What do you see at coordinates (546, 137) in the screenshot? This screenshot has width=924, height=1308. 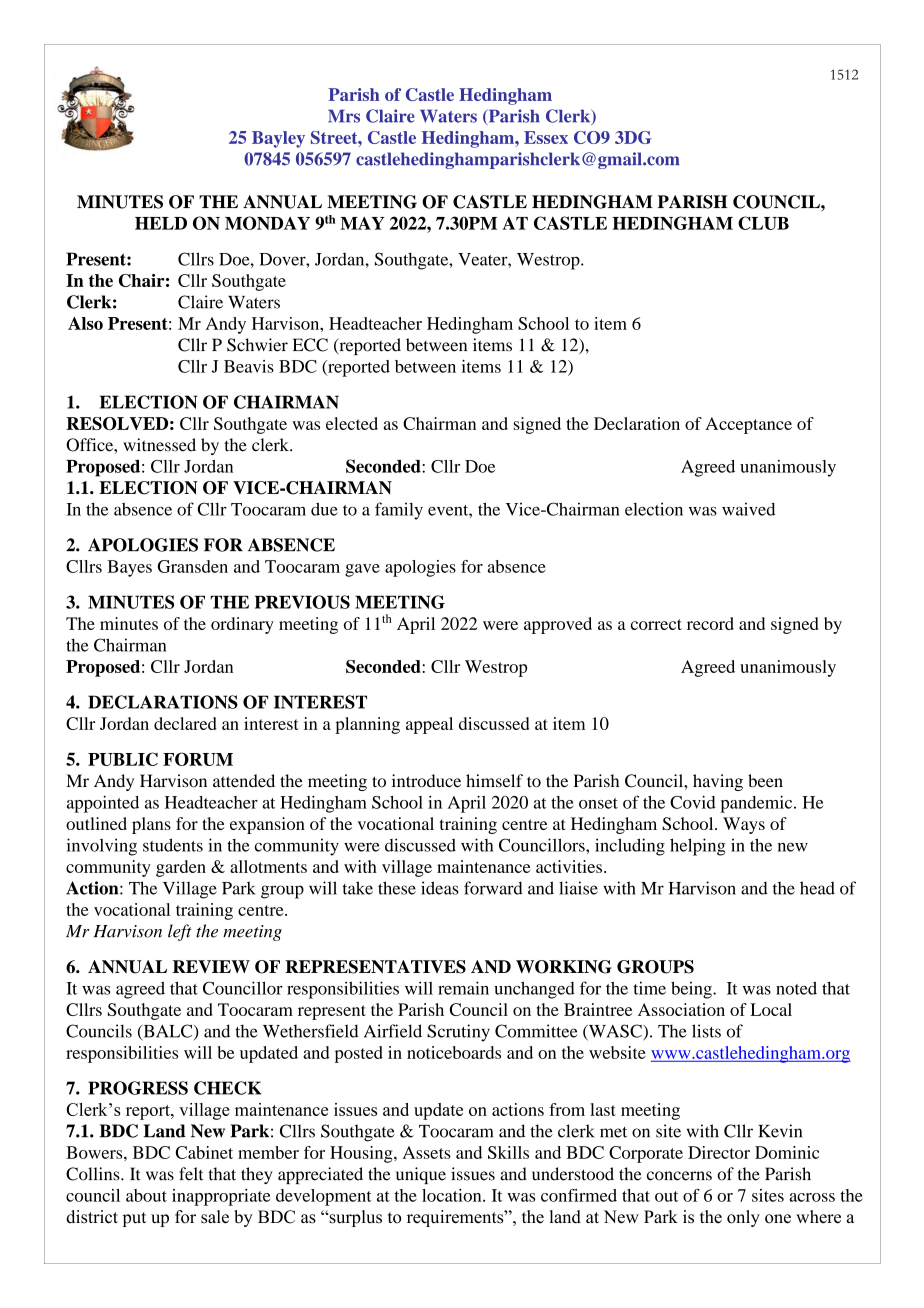 I see `Essex` at bounding box center [546, 137].
